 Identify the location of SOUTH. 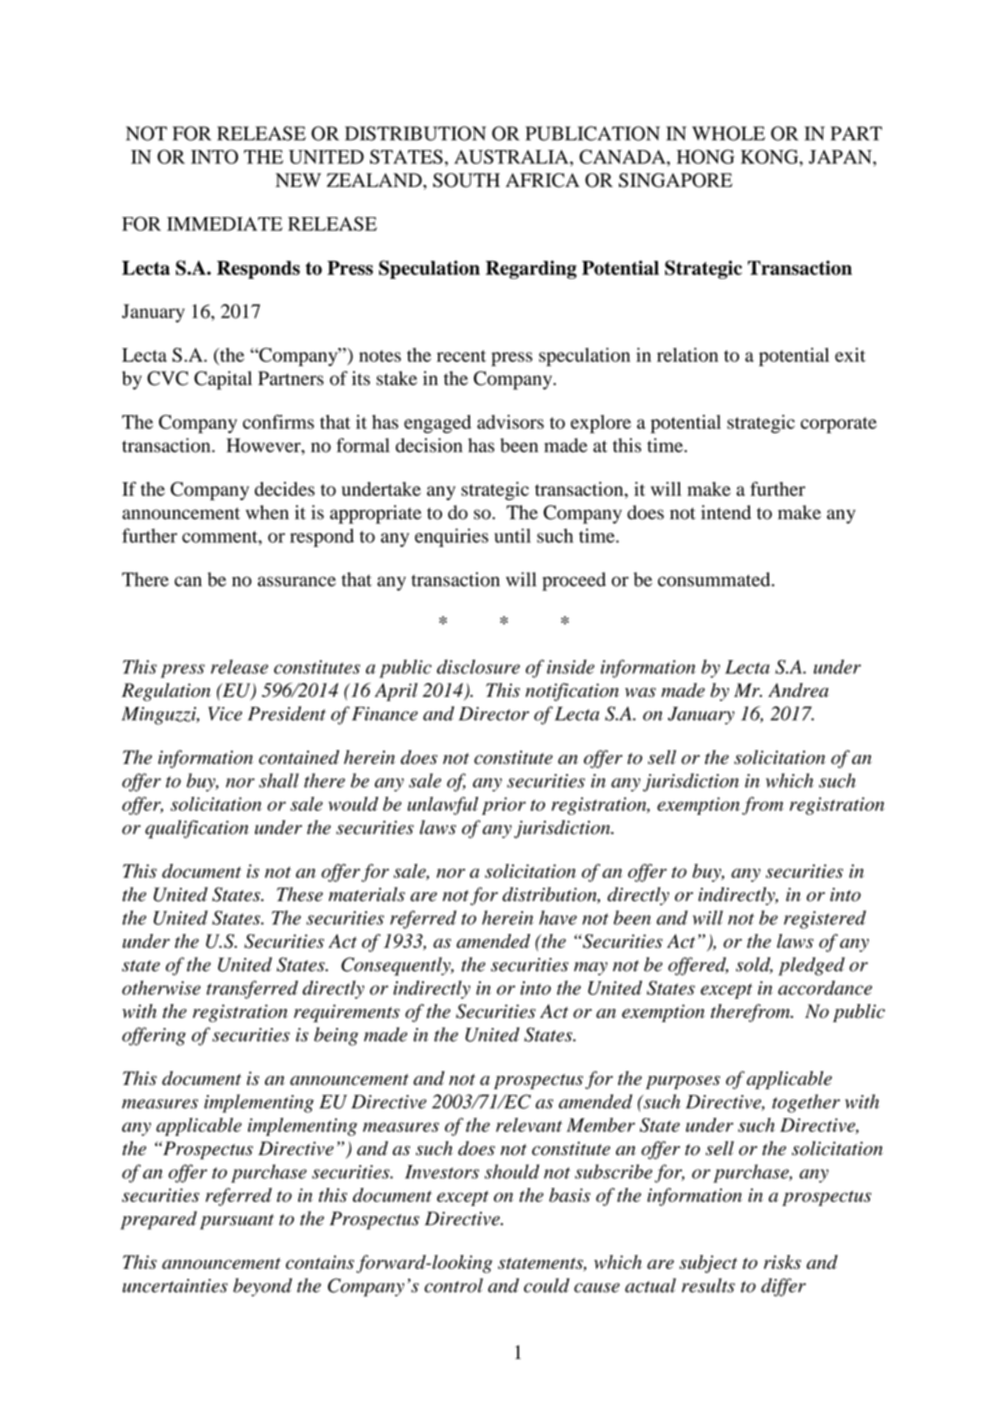
(466, 180).
